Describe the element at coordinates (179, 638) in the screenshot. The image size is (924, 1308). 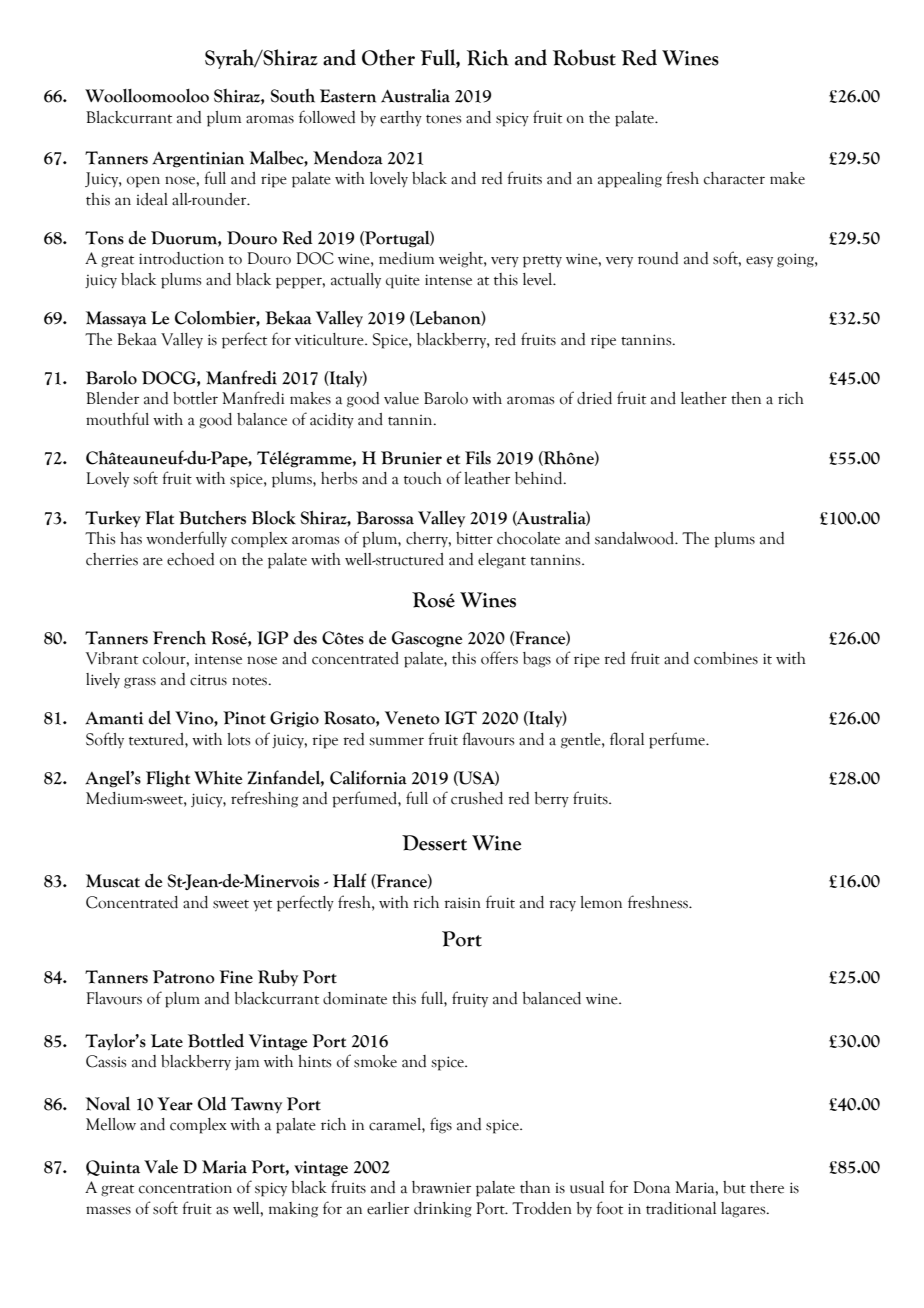
I see `French` at that location.
